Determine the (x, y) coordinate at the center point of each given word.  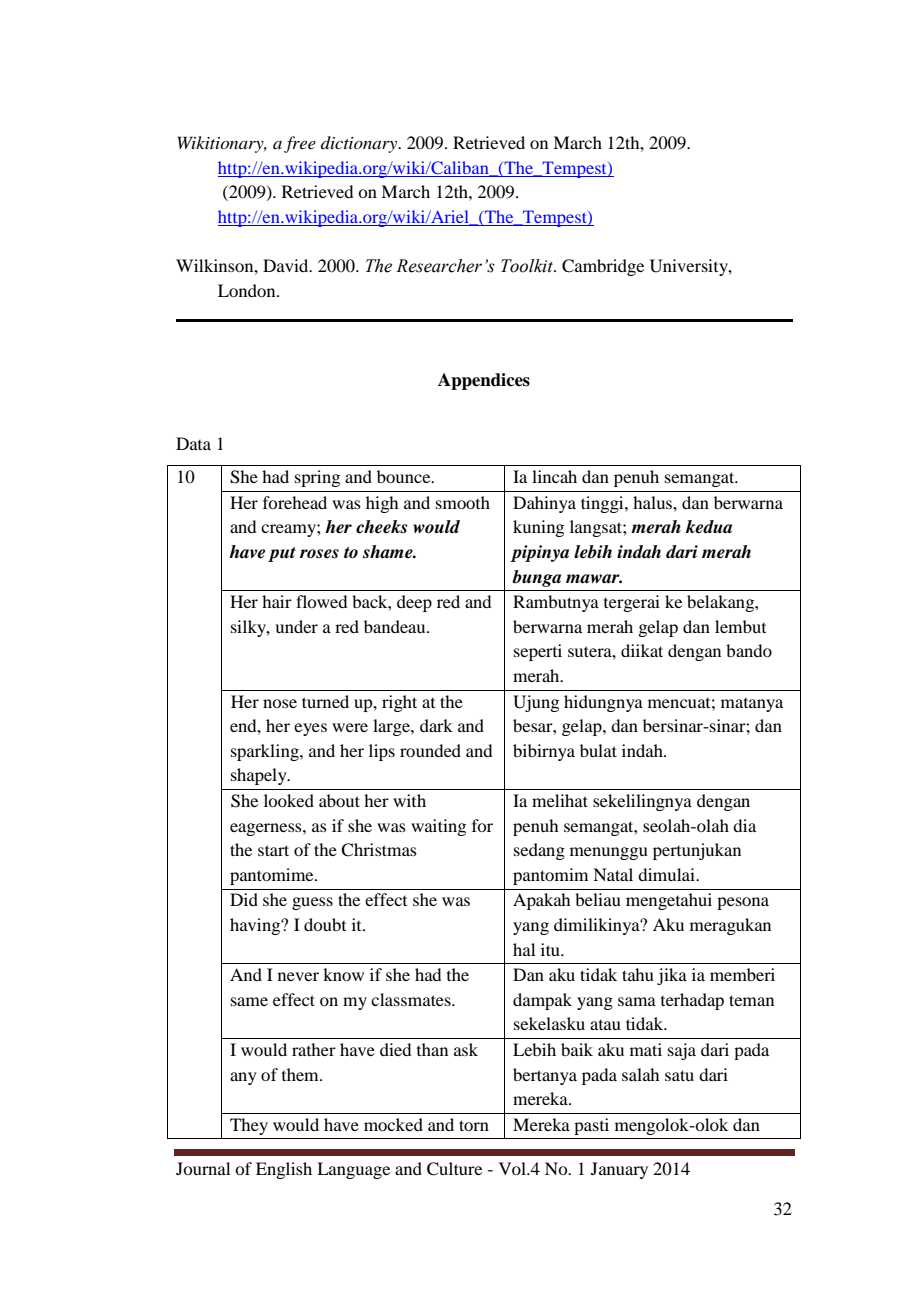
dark (436, 725)
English (284, 1170)
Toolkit (528, 266)
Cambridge (603, 267)
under (296, 626)
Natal (613, 874)
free (300, 144)
